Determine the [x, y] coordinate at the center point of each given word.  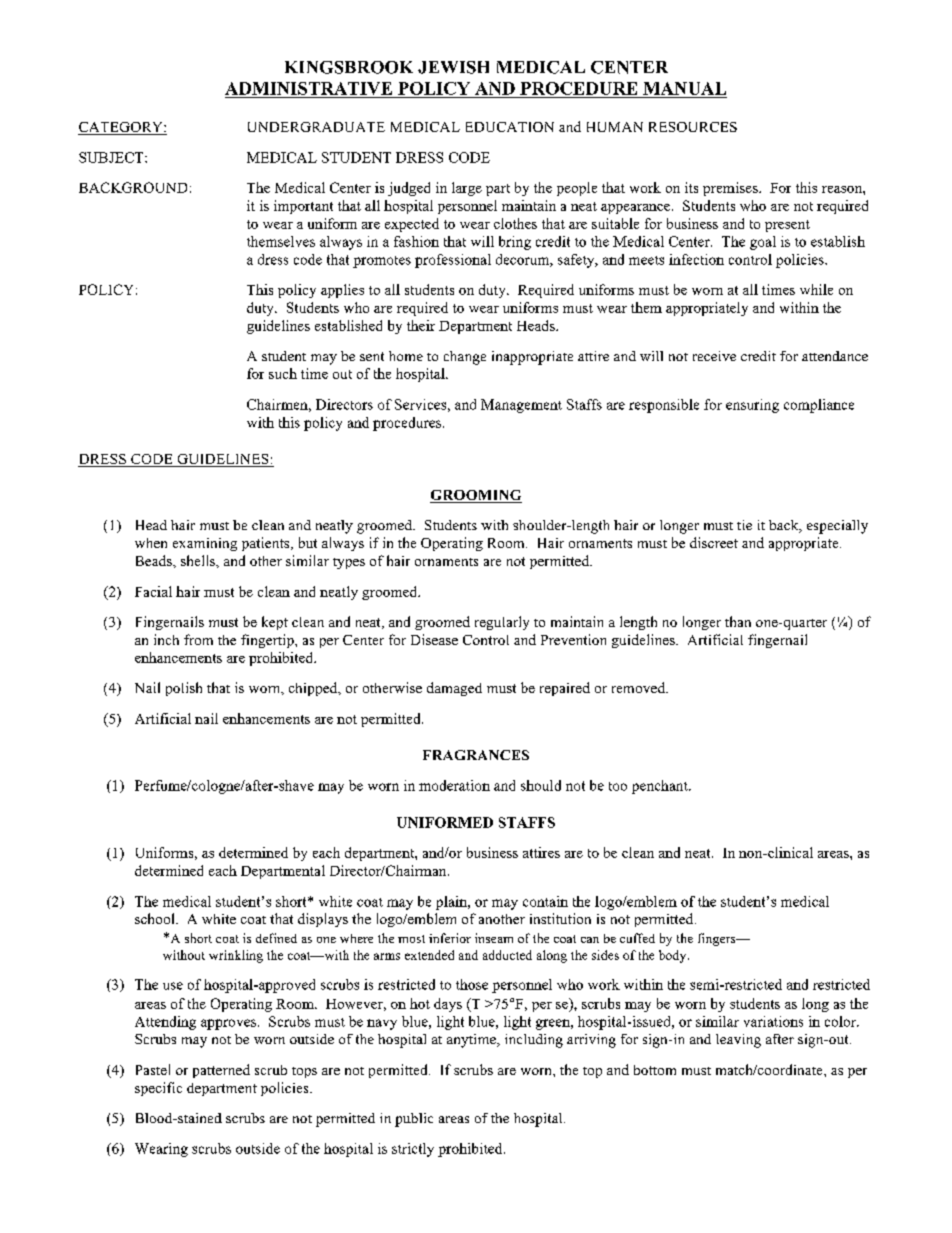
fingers [718, 939]
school [156, 918]
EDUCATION [510, 127]
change [465, 358]
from [198, 639]
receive [714, 356]
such [283, 373]
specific [158, 1089]
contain [545, 901]
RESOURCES [693, 127]
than [738, 621]
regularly [502, 623]
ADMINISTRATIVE [308, 88]
